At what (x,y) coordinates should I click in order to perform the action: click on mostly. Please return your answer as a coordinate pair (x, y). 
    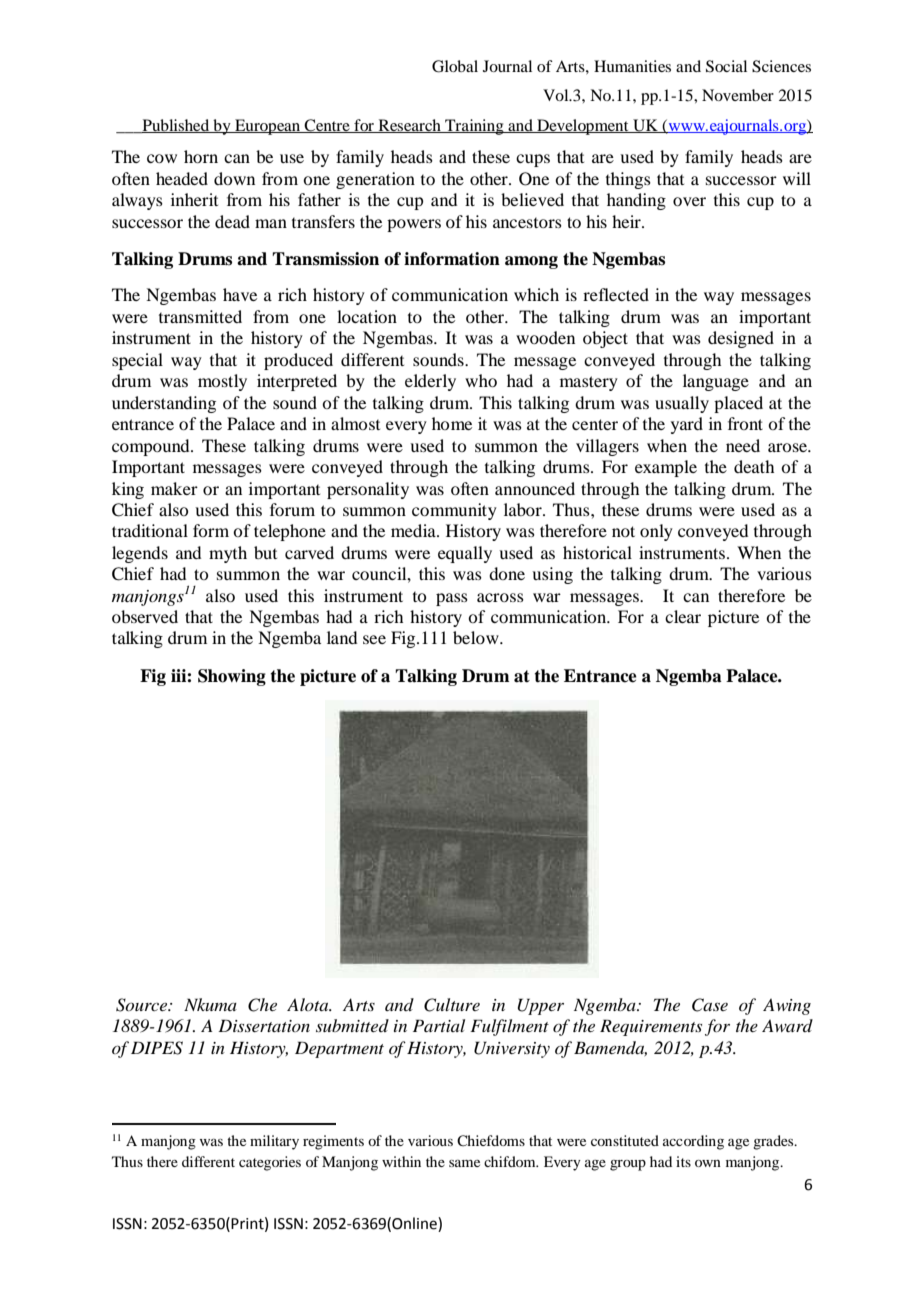
    Looking at the image, I should click on (222, 382).
